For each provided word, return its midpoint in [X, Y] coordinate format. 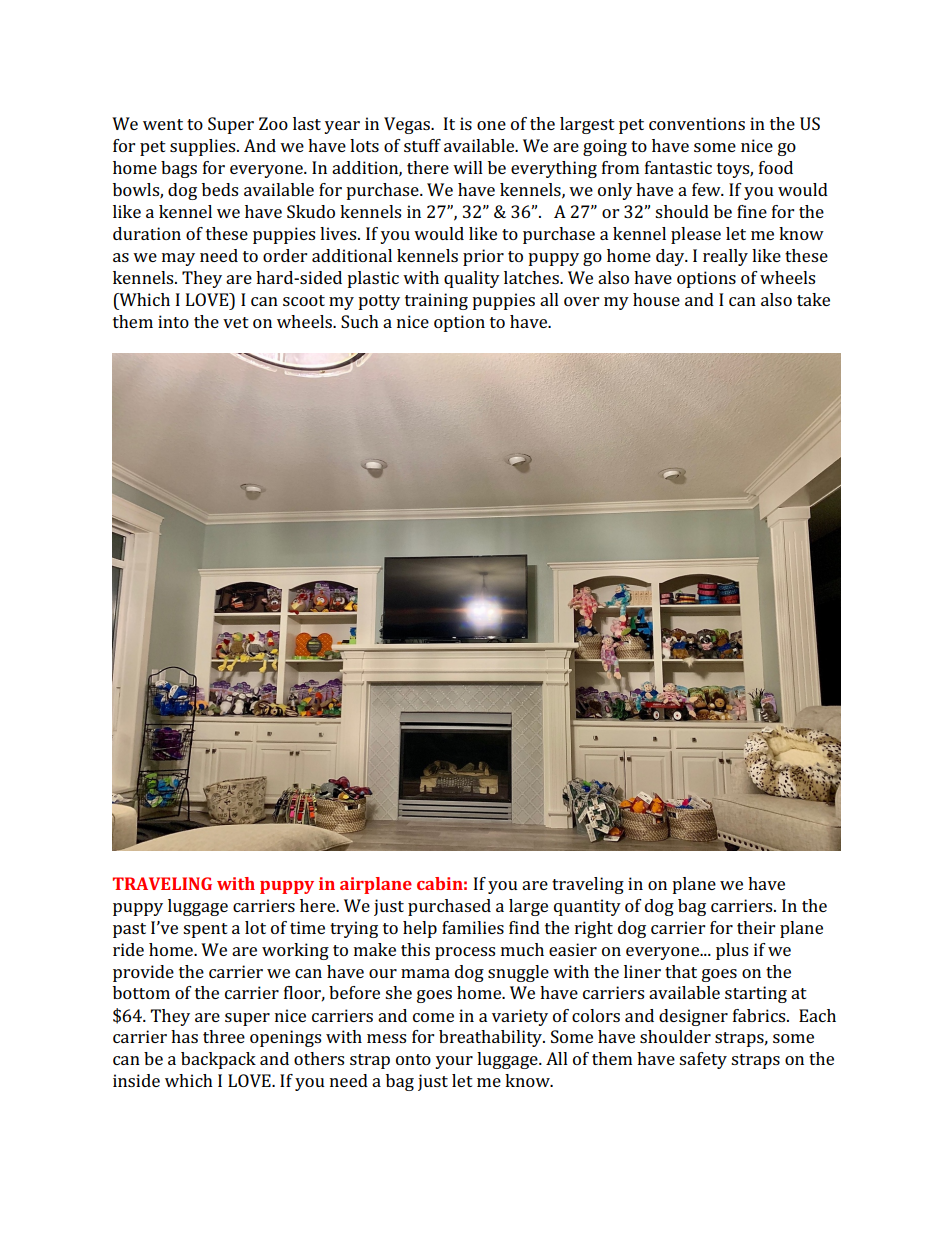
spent [205, 930]
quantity [587, 907]
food [776, 167]
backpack [218, 1060]
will [468, 167]
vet [236, 322]
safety [703, 1060]
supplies [204, 147]
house [656, 299]
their [756, 927]
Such [360, 321]
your [454, 1062]
